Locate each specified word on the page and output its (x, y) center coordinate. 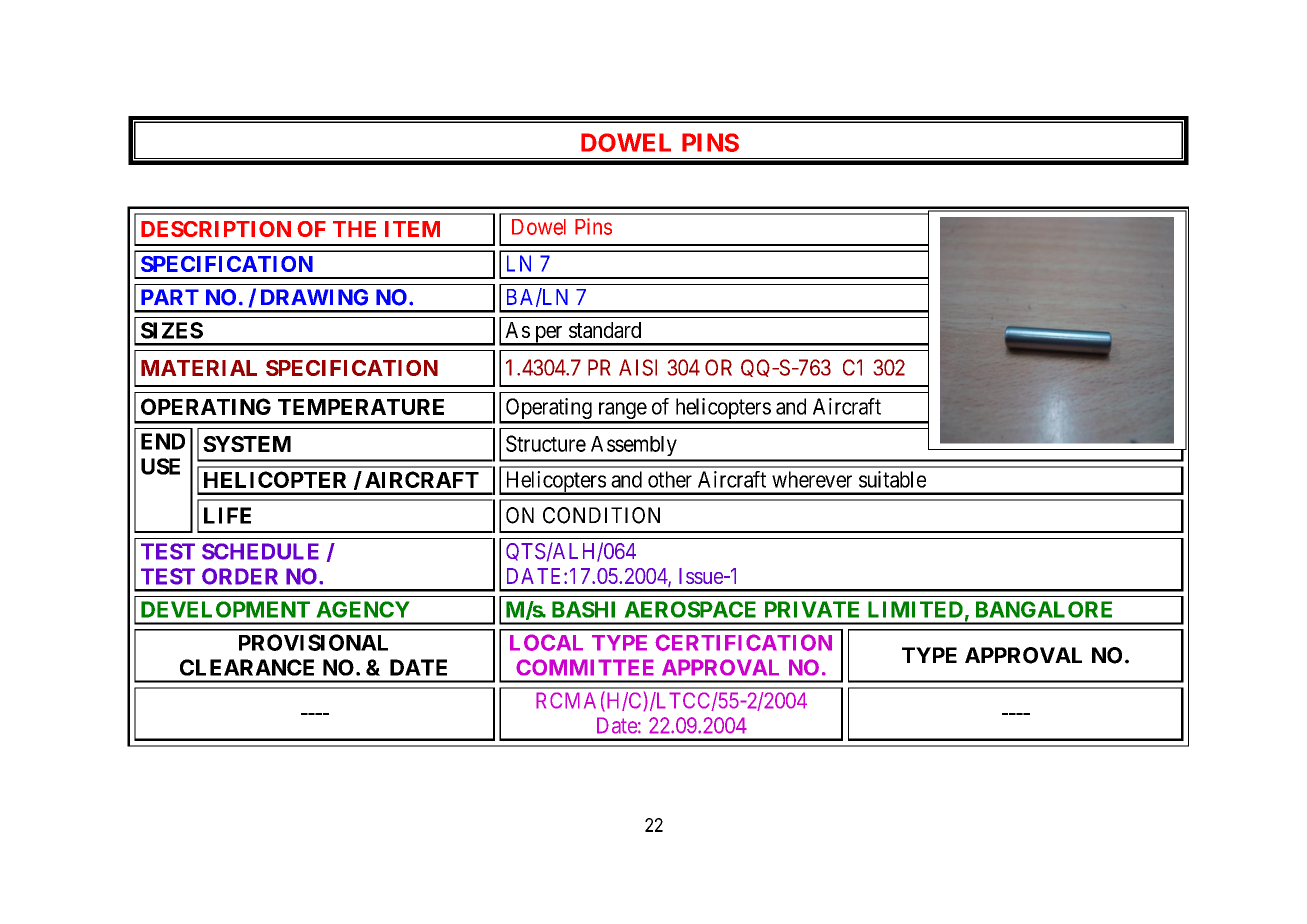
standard (605, 330)
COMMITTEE (585, 667)
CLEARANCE (247, 667)
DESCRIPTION (216, 229)
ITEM (412, 229)
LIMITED (915, 609)
